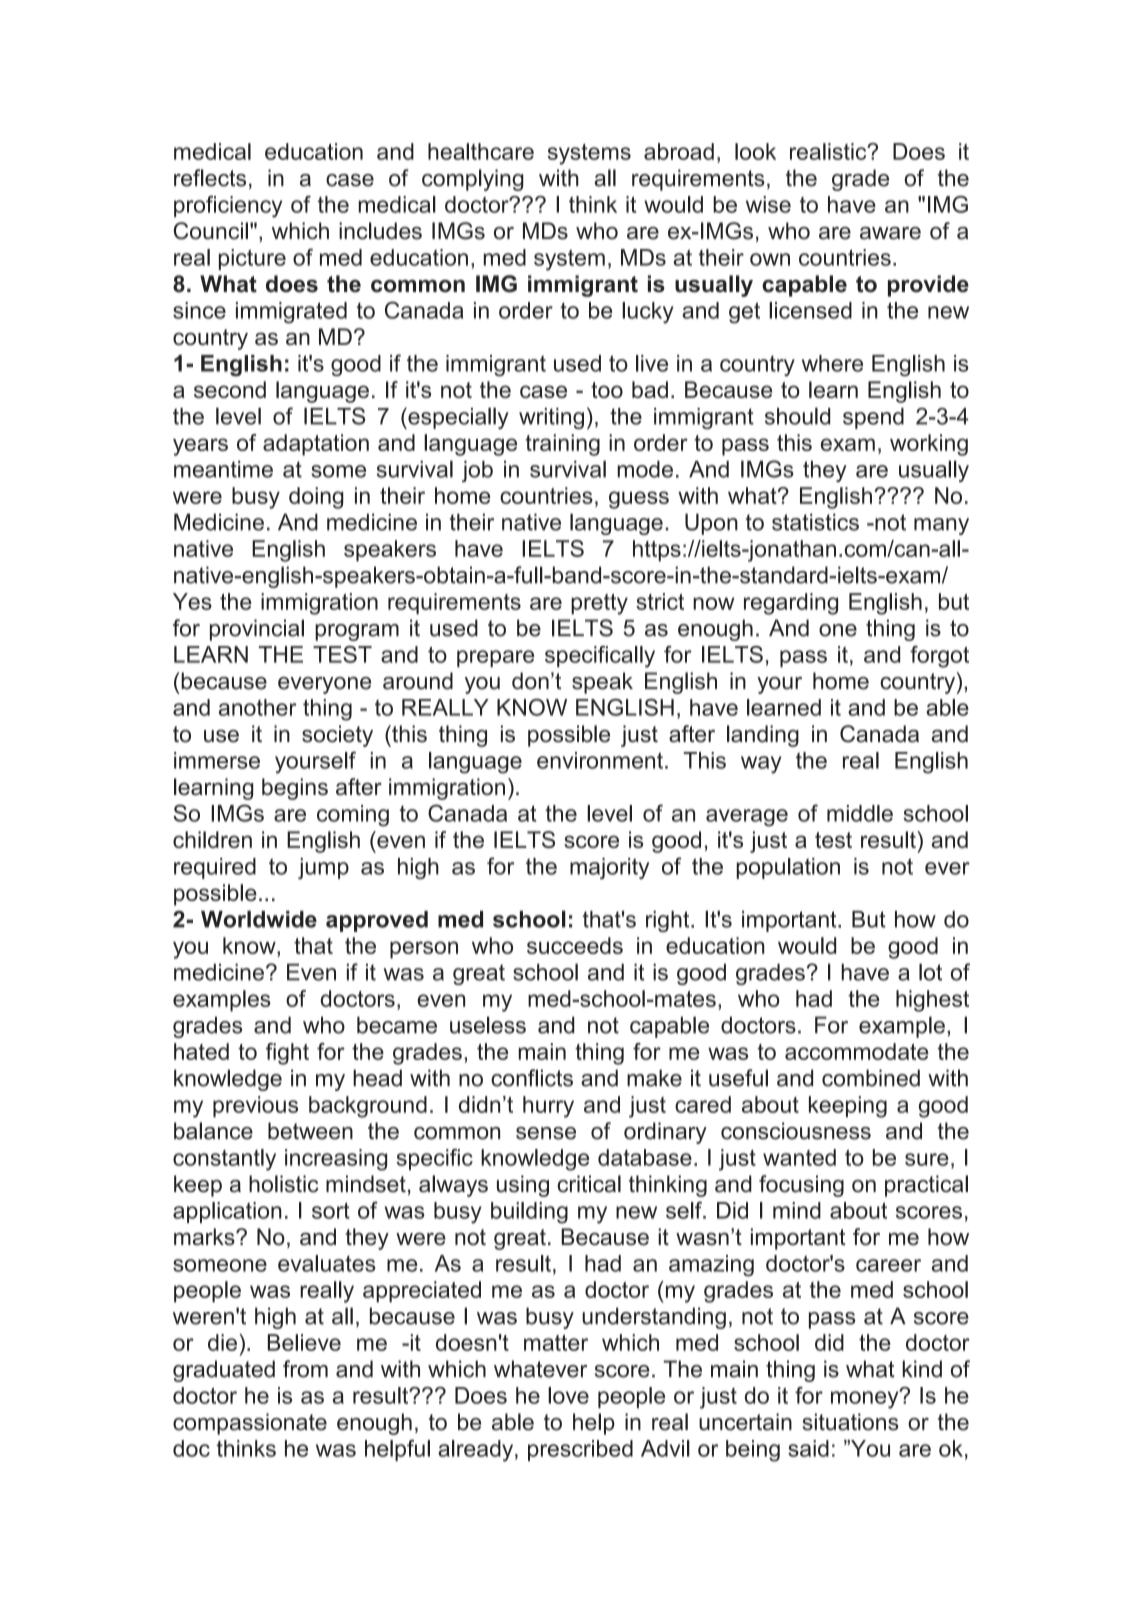 Image resolution: width=1142 pixels, height=1615 pixels. I want to click on aware, so click(890, 233).
